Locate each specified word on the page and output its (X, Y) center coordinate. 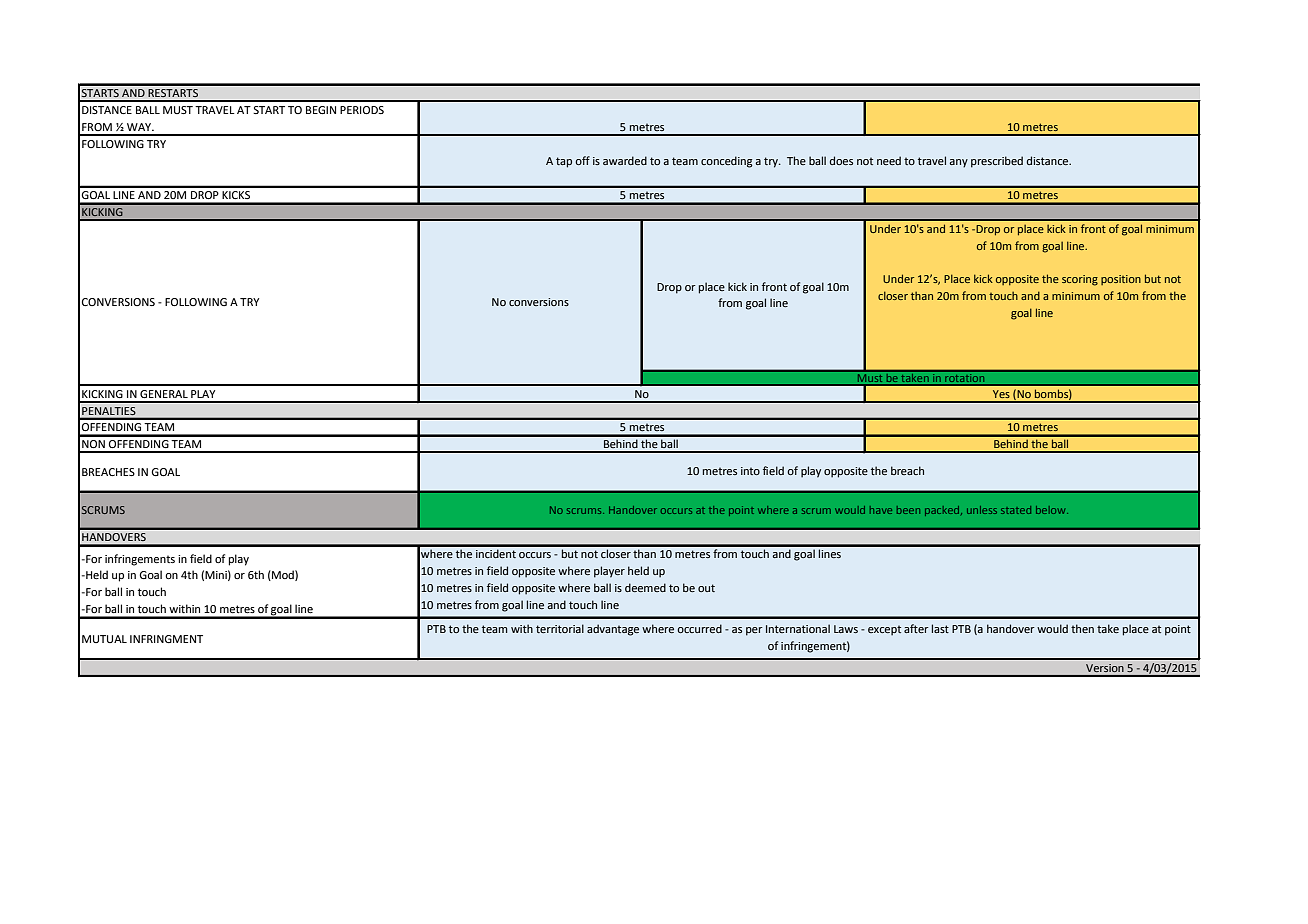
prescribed (997, 162)
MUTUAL (104, 639)
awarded (625, 160)
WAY (140, 127)
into (750, 471)
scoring (1080, 280)
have (881, 510)
